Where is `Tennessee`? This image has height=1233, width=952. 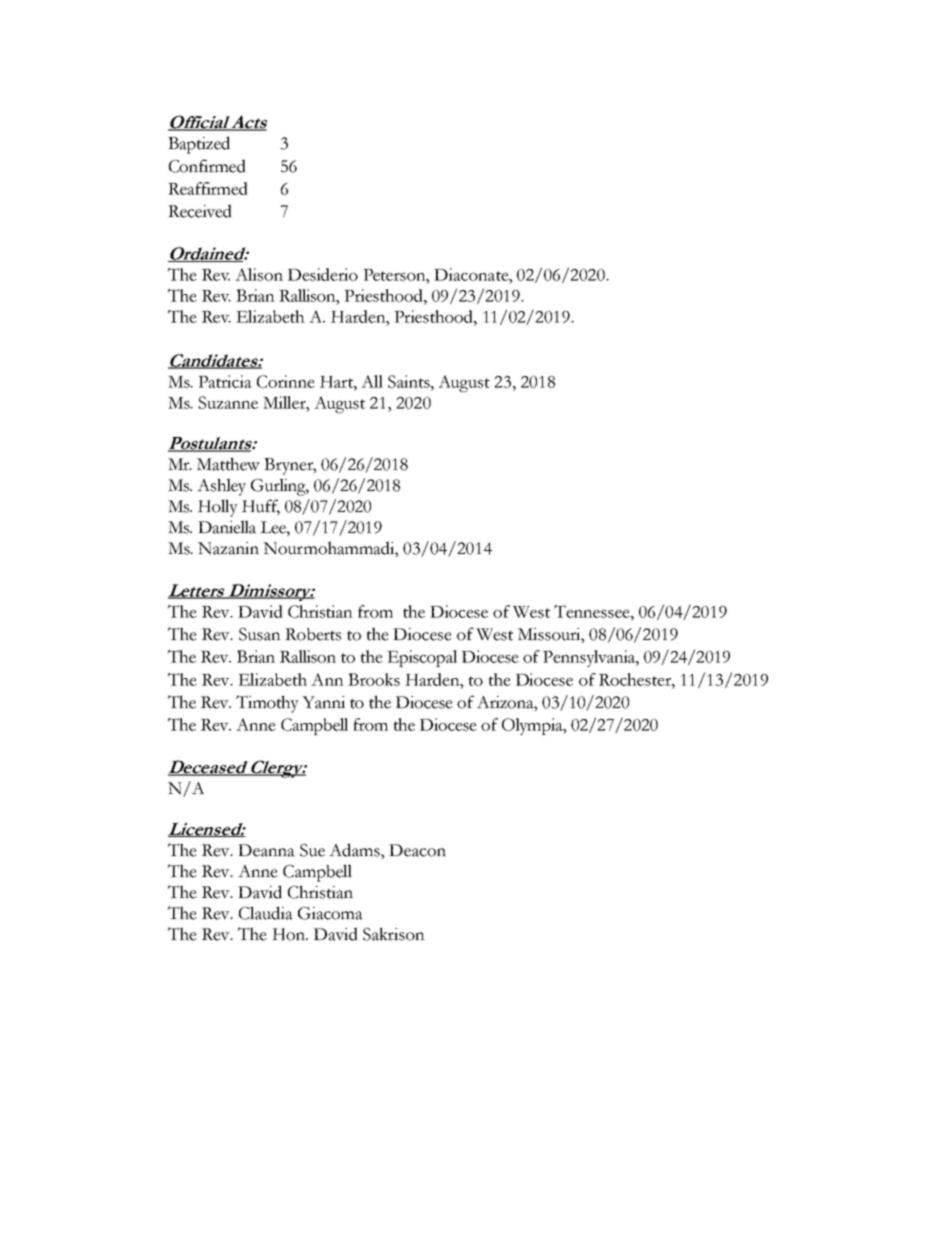 Tennessee is located at coordinates (593, 611).
